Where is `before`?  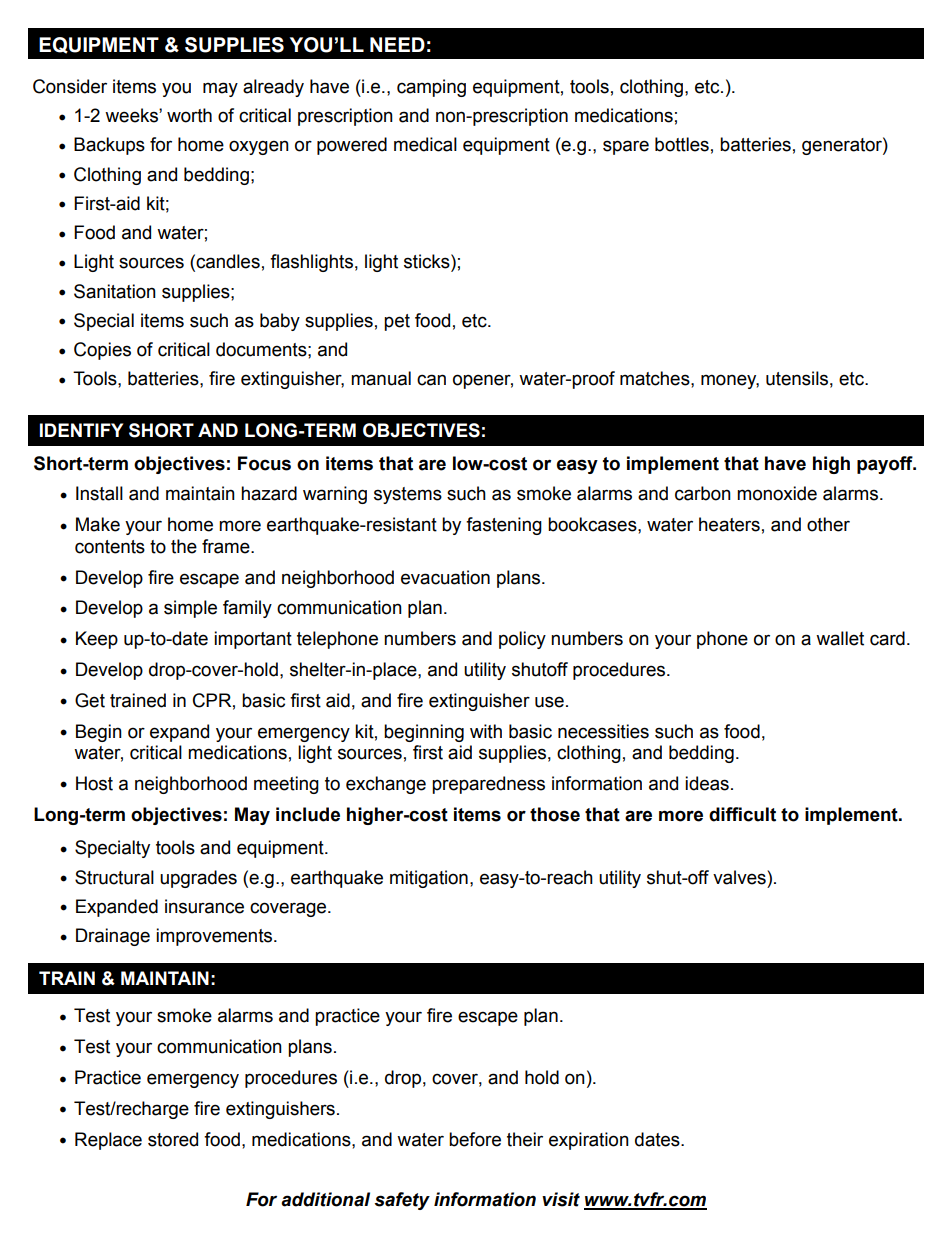 before is located at coordinates (475, 1139).
